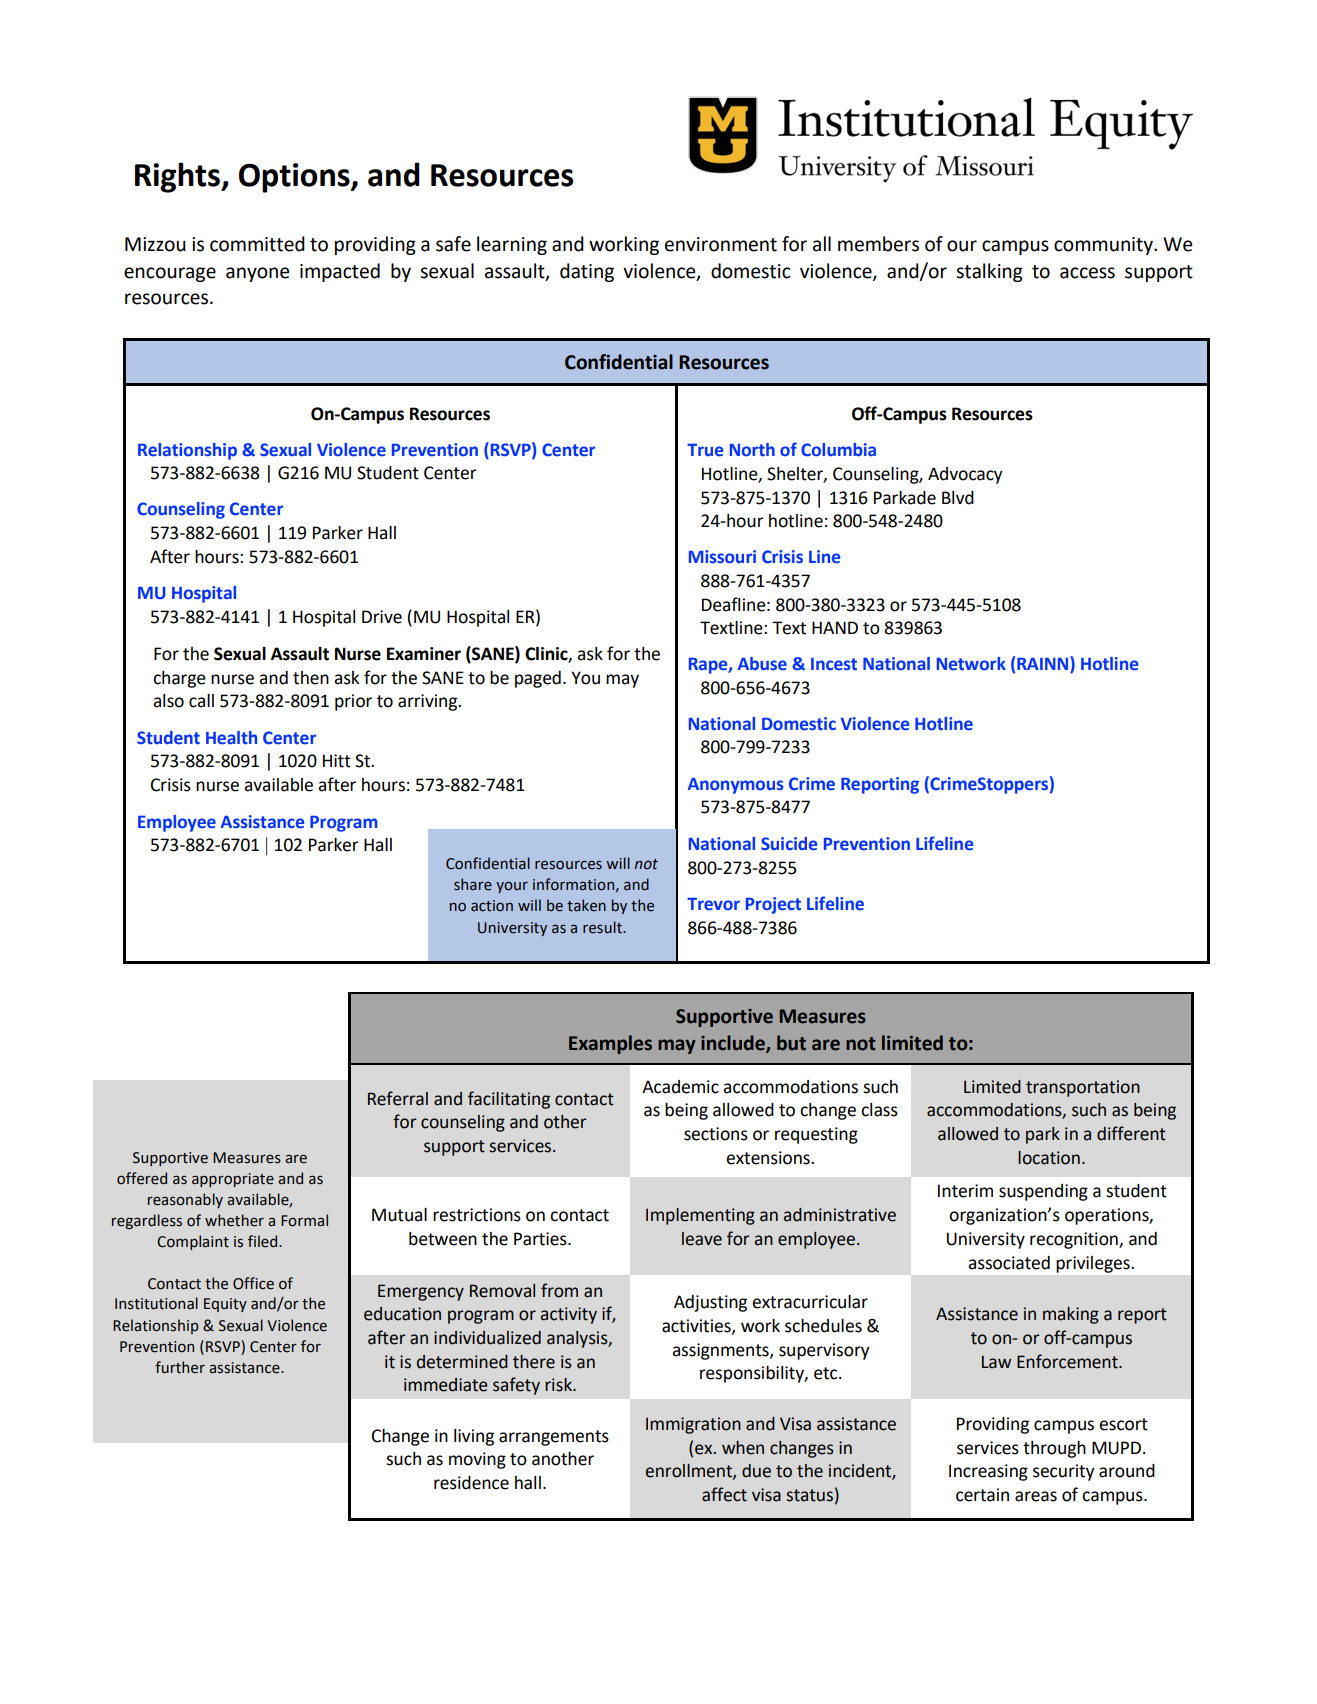  What do you see at coordinates (1049, 1158) in the screenshot?
I see `location` at bounding box center [1049, 1158].
